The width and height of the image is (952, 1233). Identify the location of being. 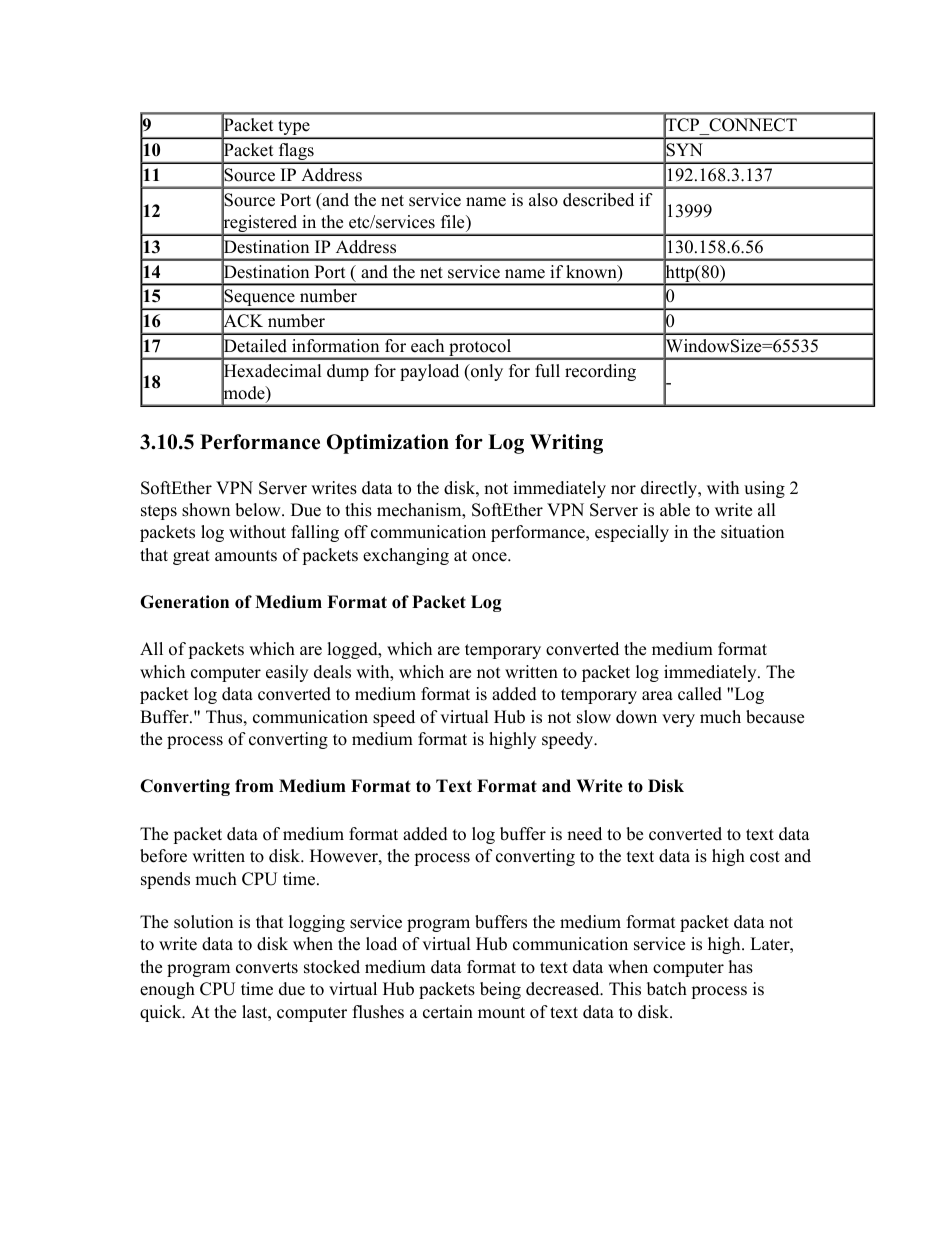
(500, 990).
